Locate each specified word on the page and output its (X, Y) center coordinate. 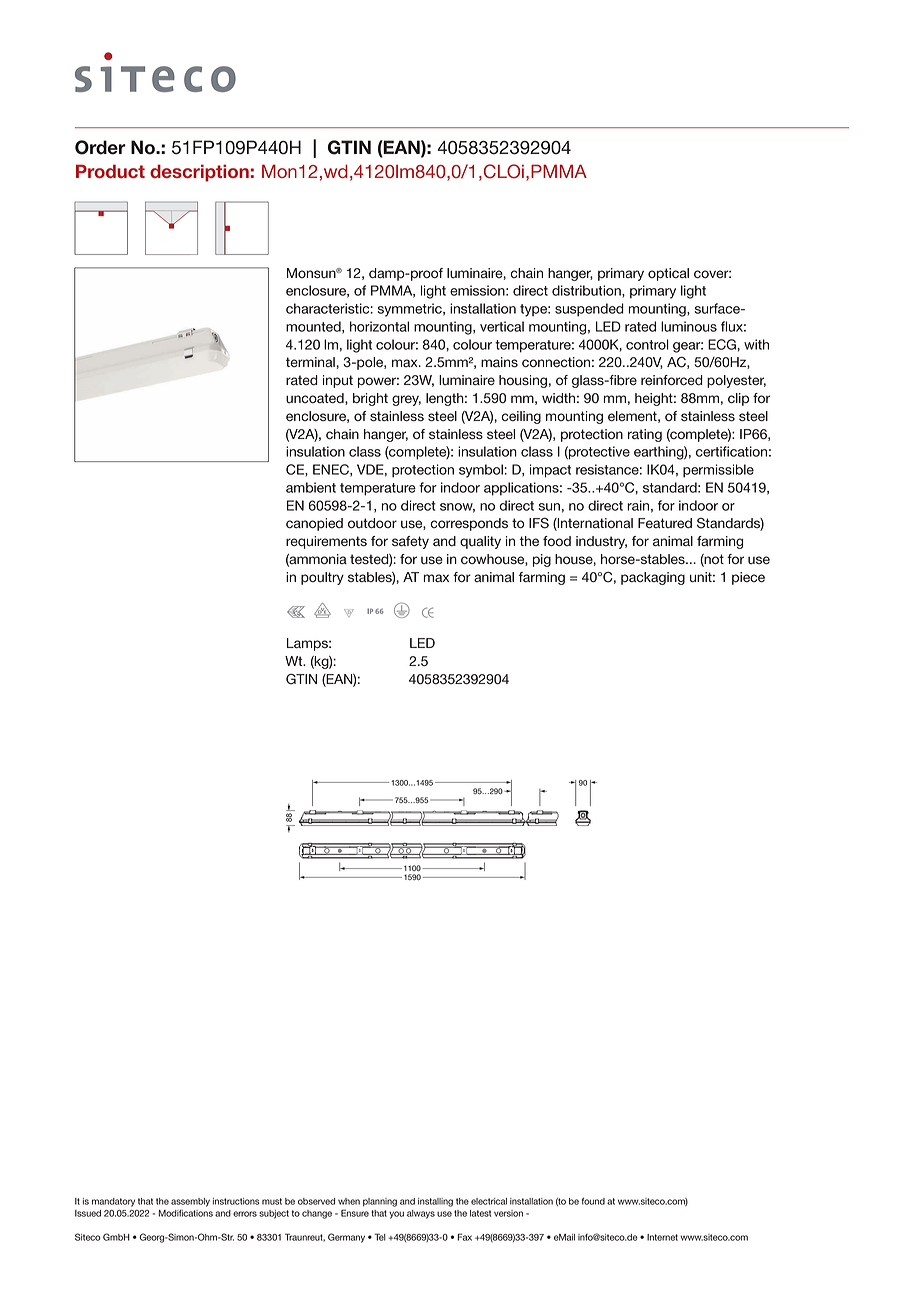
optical (668, 274)
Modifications (185, 1213)
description (199, 173)
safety (410, 542)
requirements (326, 542)
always (421, 1214)
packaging (653, 578)
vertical (502, 326)
